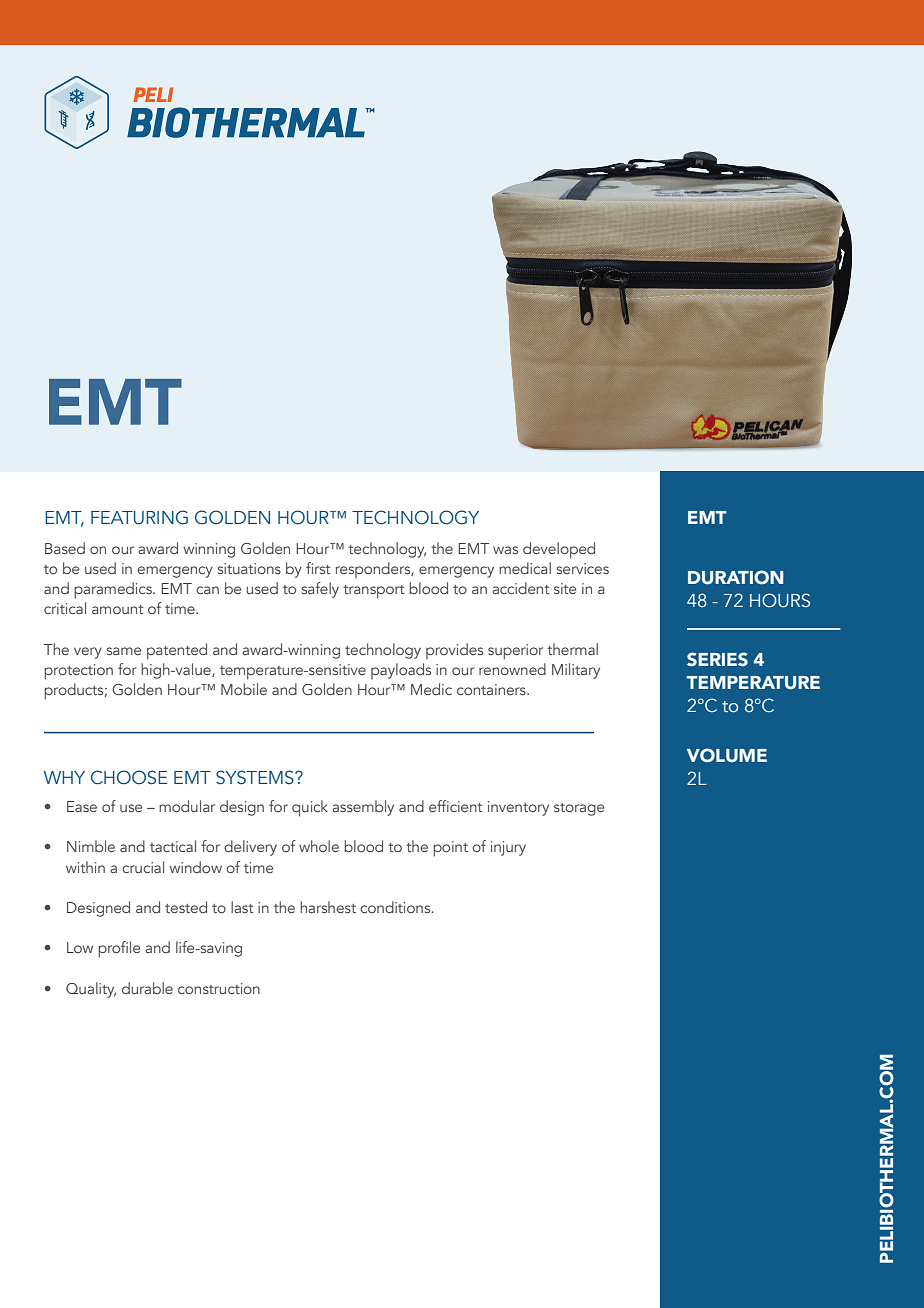  What do you see at coordinates (492, 689) in the image?
I see `containers` at bounding box center [492, 689].
